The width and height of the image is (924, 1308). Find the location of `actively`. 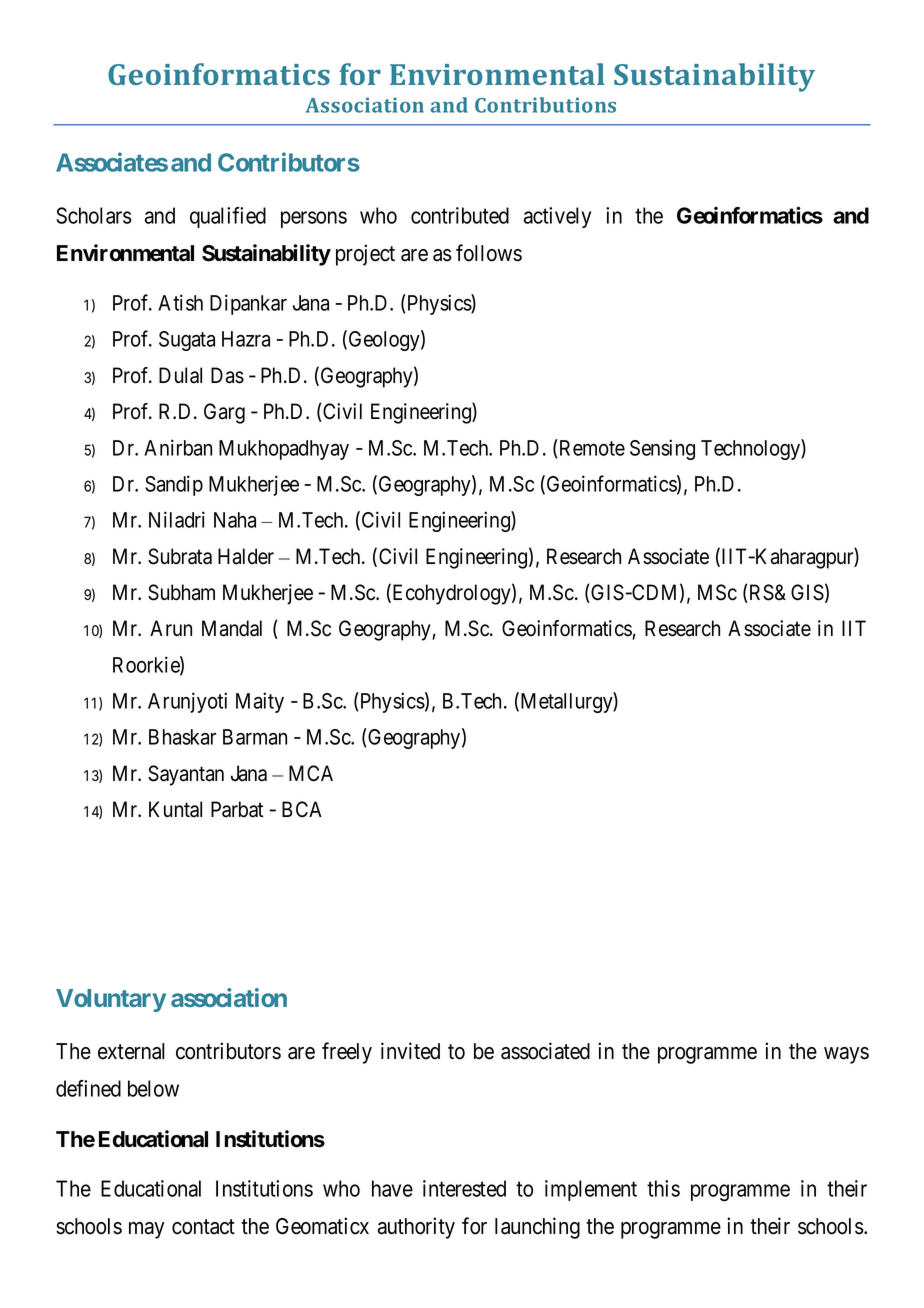

actively is located at coordinates (557, 217).
